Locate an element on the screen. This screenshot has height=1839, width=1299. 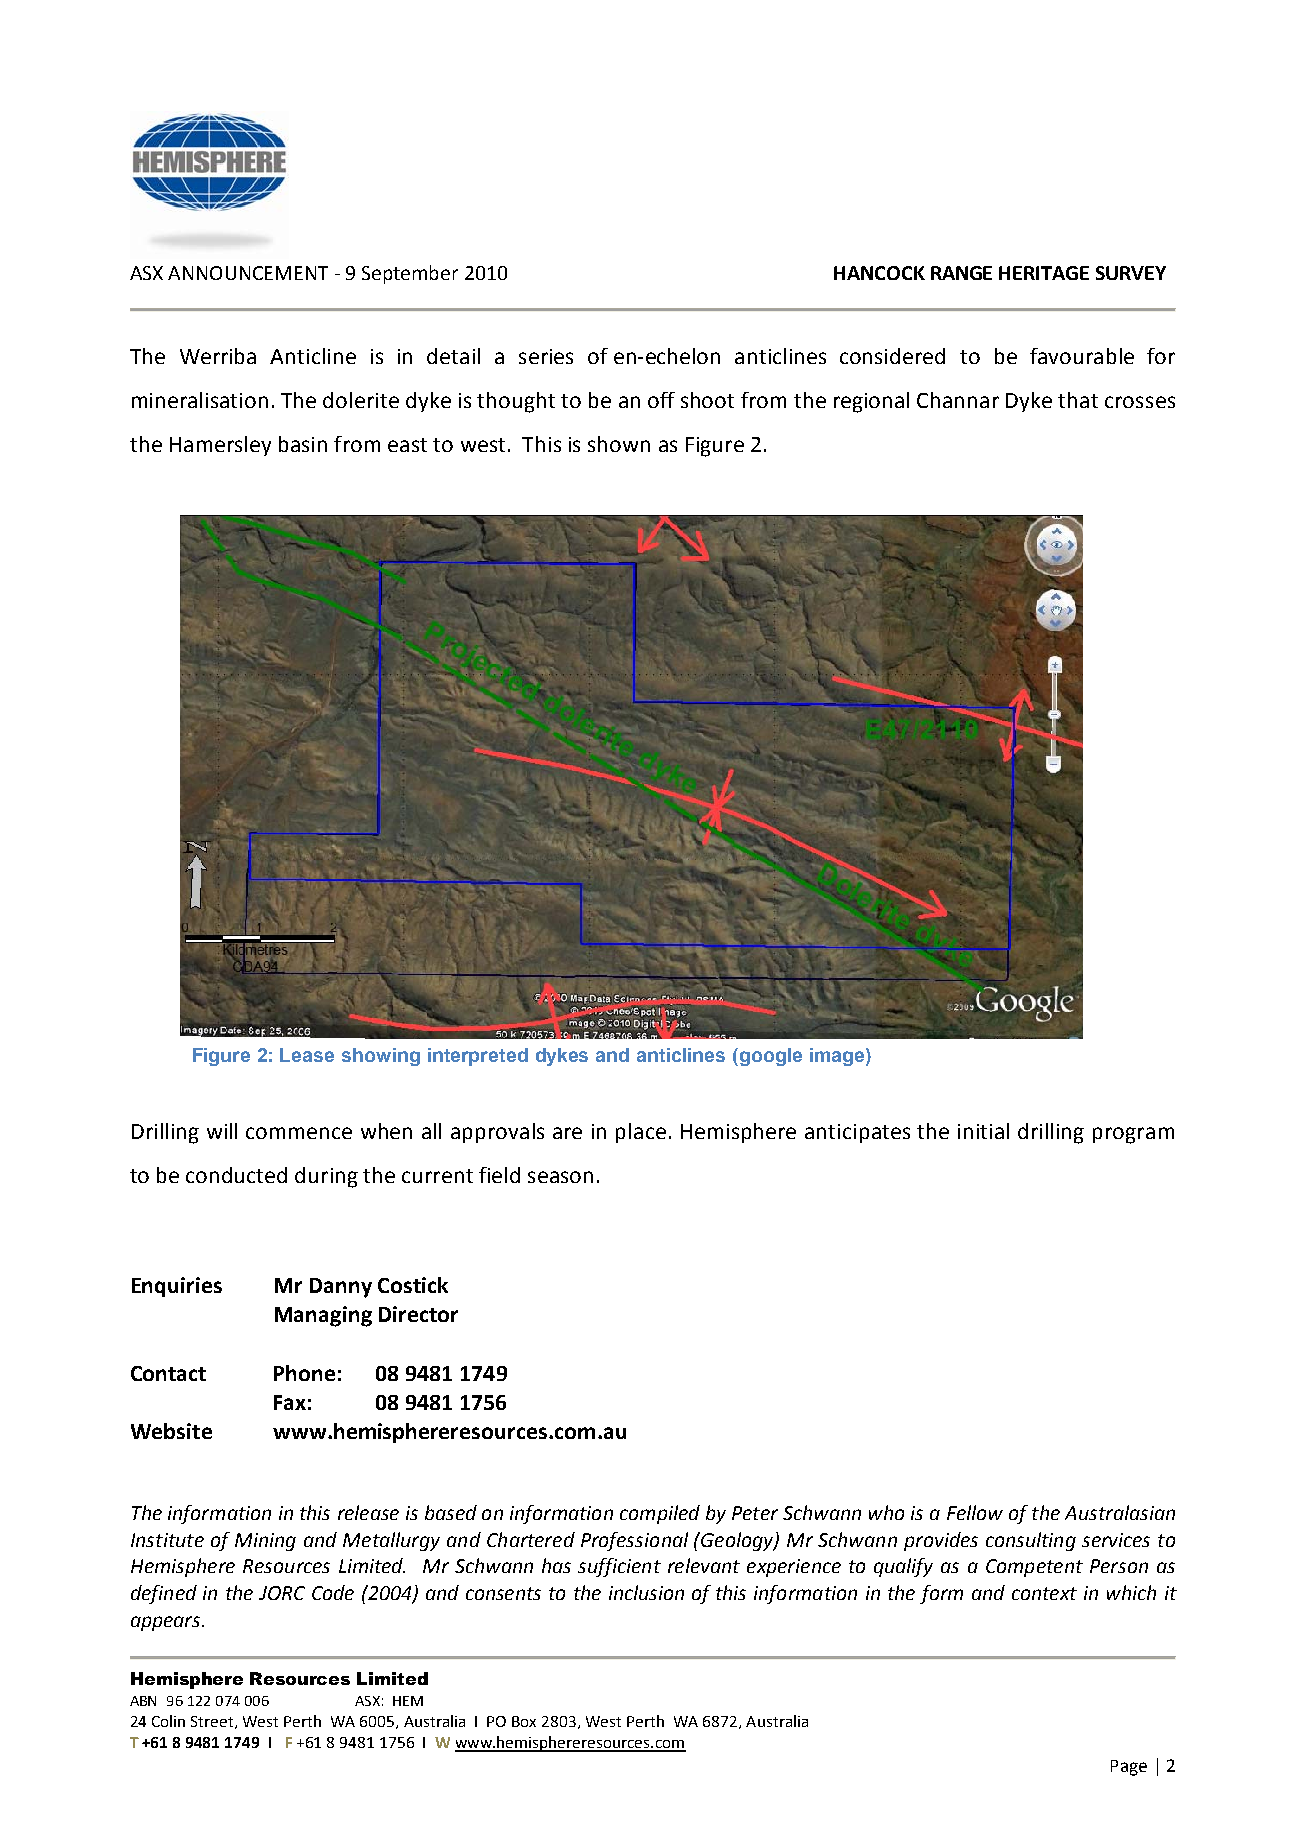
ANNOUNCEMENT is located at coordinates (248, 273).
